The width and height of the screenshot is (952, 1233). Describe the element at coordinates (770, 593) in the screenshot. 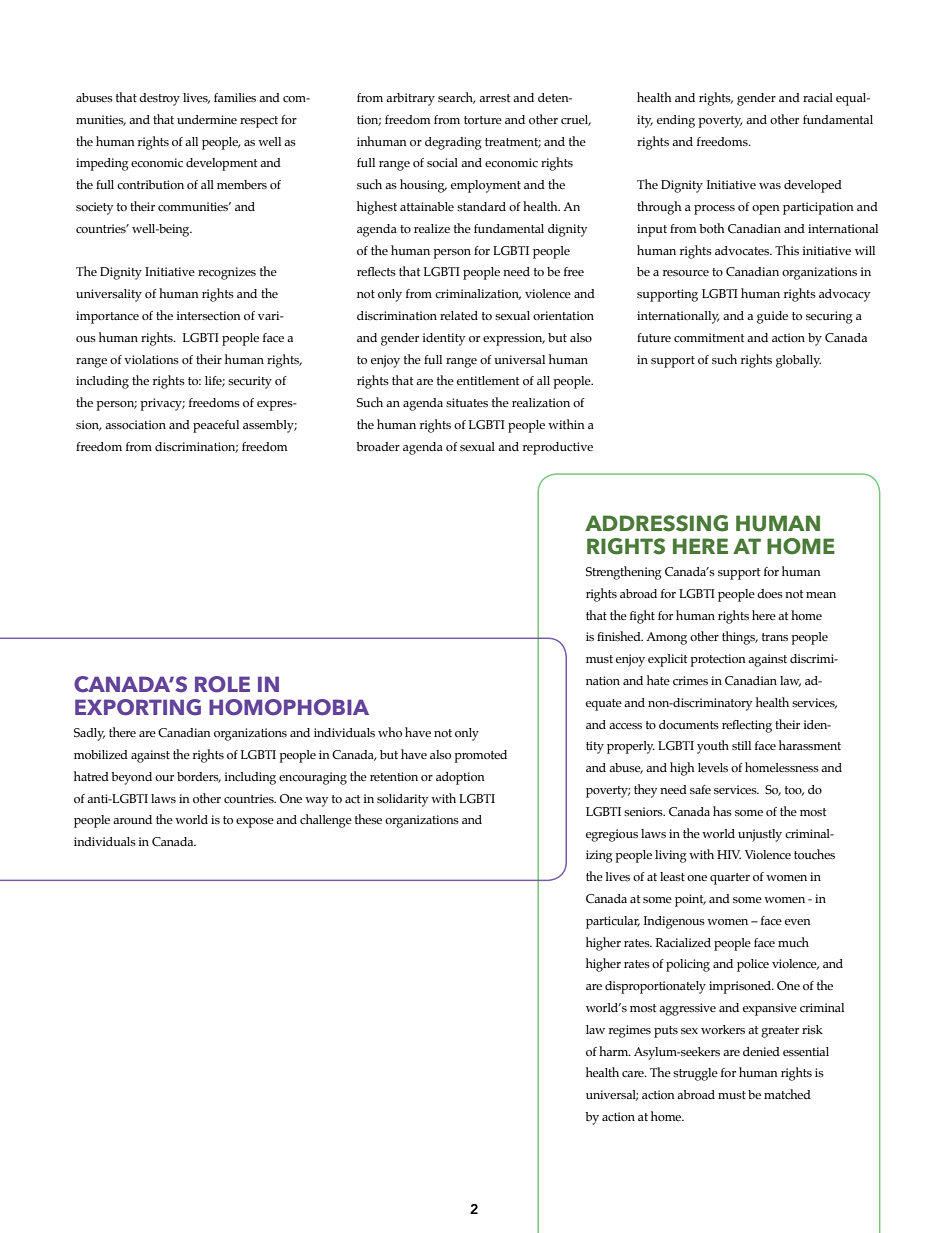

I see `does` at that location.
